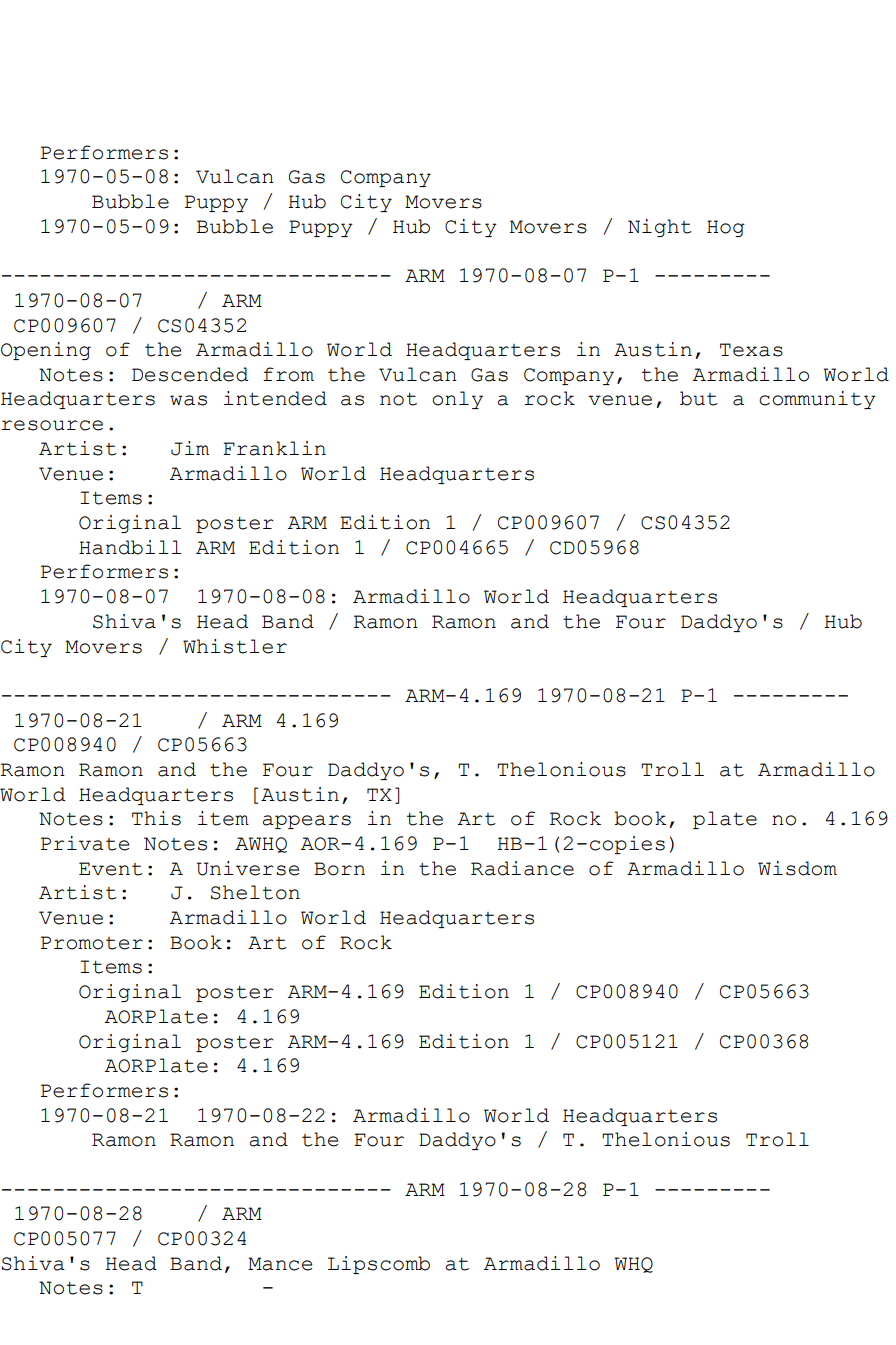 This screenshot has height=1345, width=896. What do you see at coordinates (190, 448) in the screenshot?
I see `Jim` at bounding box center [190, 448].
